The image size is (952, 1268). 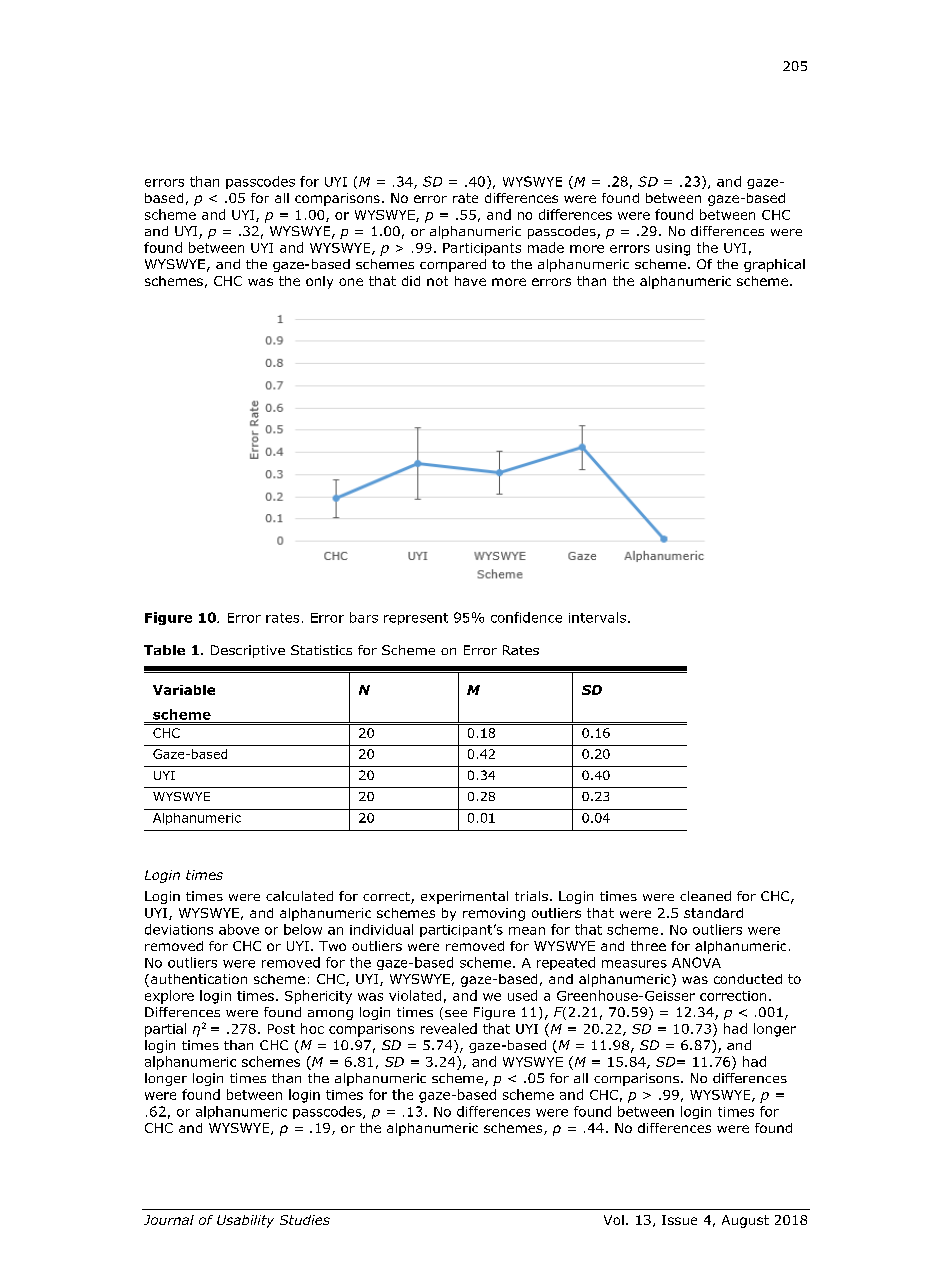 I want to click on Descriptive, so click(x=248, y=651).
